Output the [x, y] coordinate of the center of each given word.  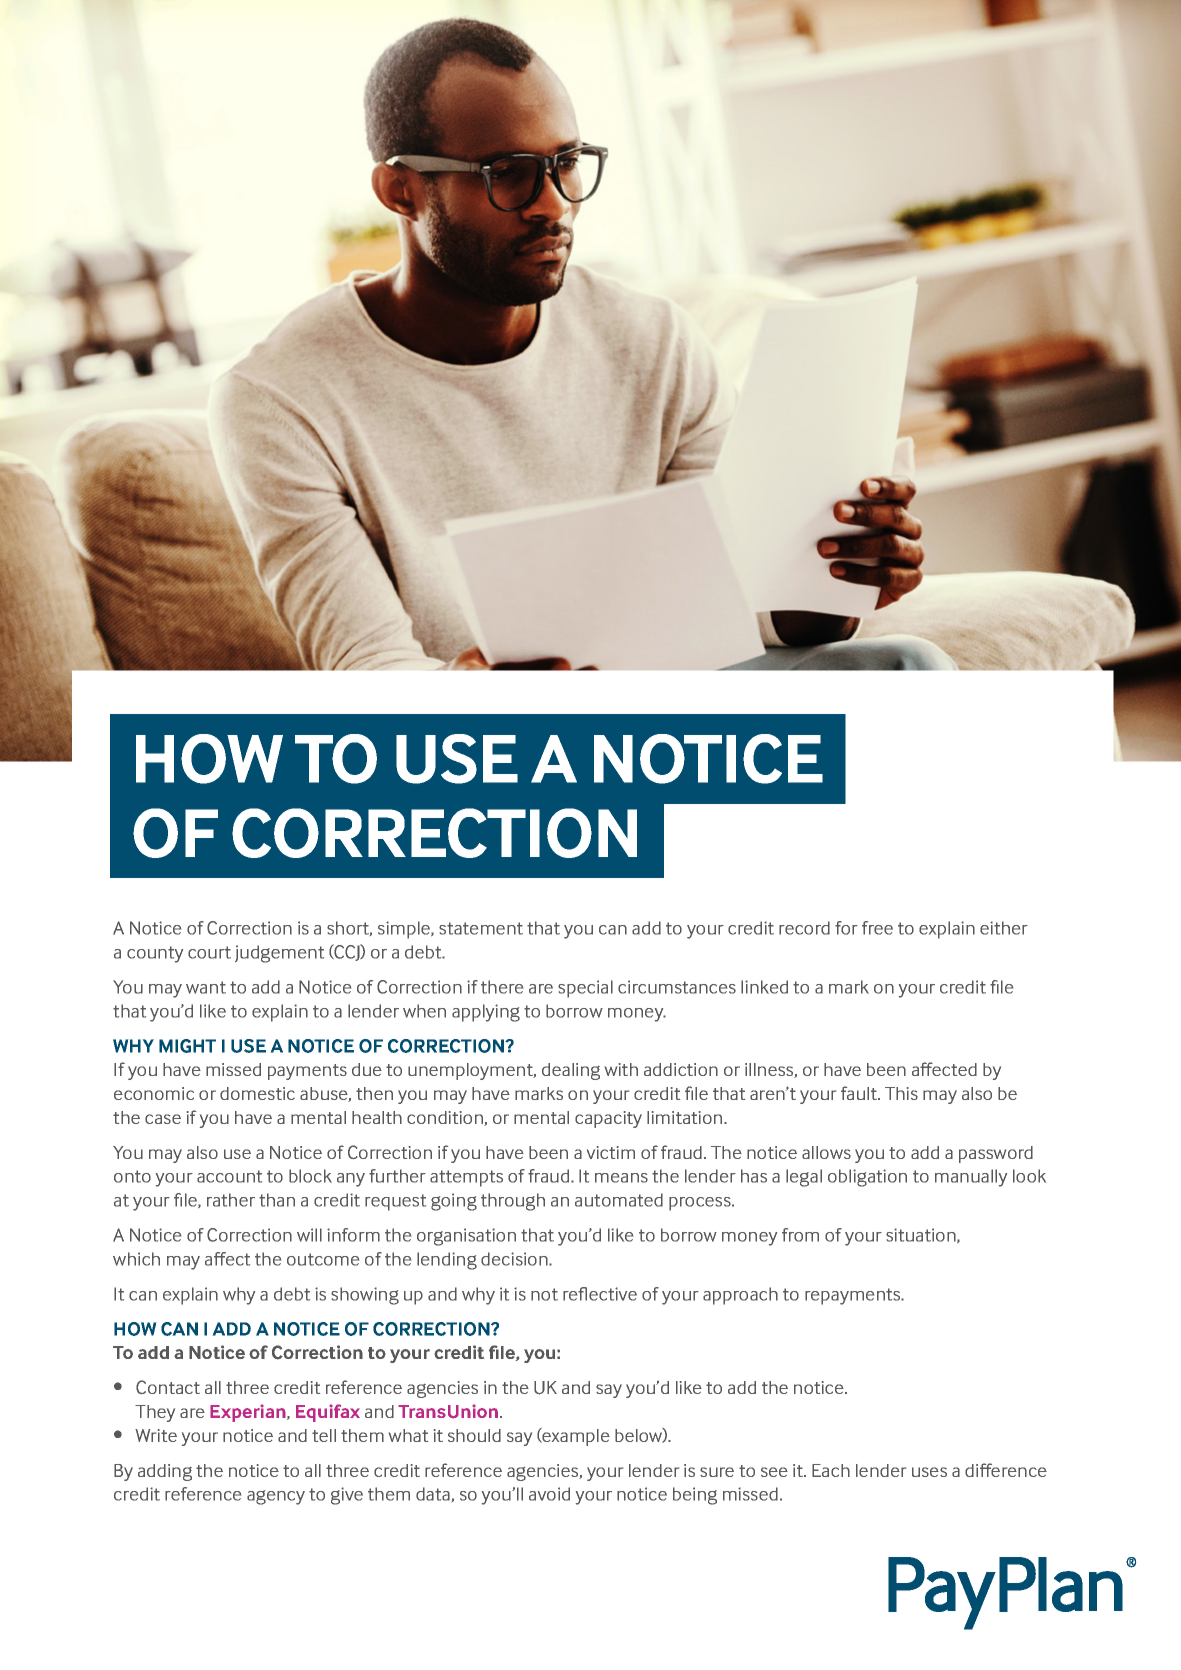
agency [276, 1497]
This [901, 1093]
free [877, 928]
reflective [600, 1294]
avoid [549, 1494]
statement [481, 928]
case [163, 1119]
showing [365, 1296]
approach [740, 1296]
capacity [608, 1119]
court [209, 952]
